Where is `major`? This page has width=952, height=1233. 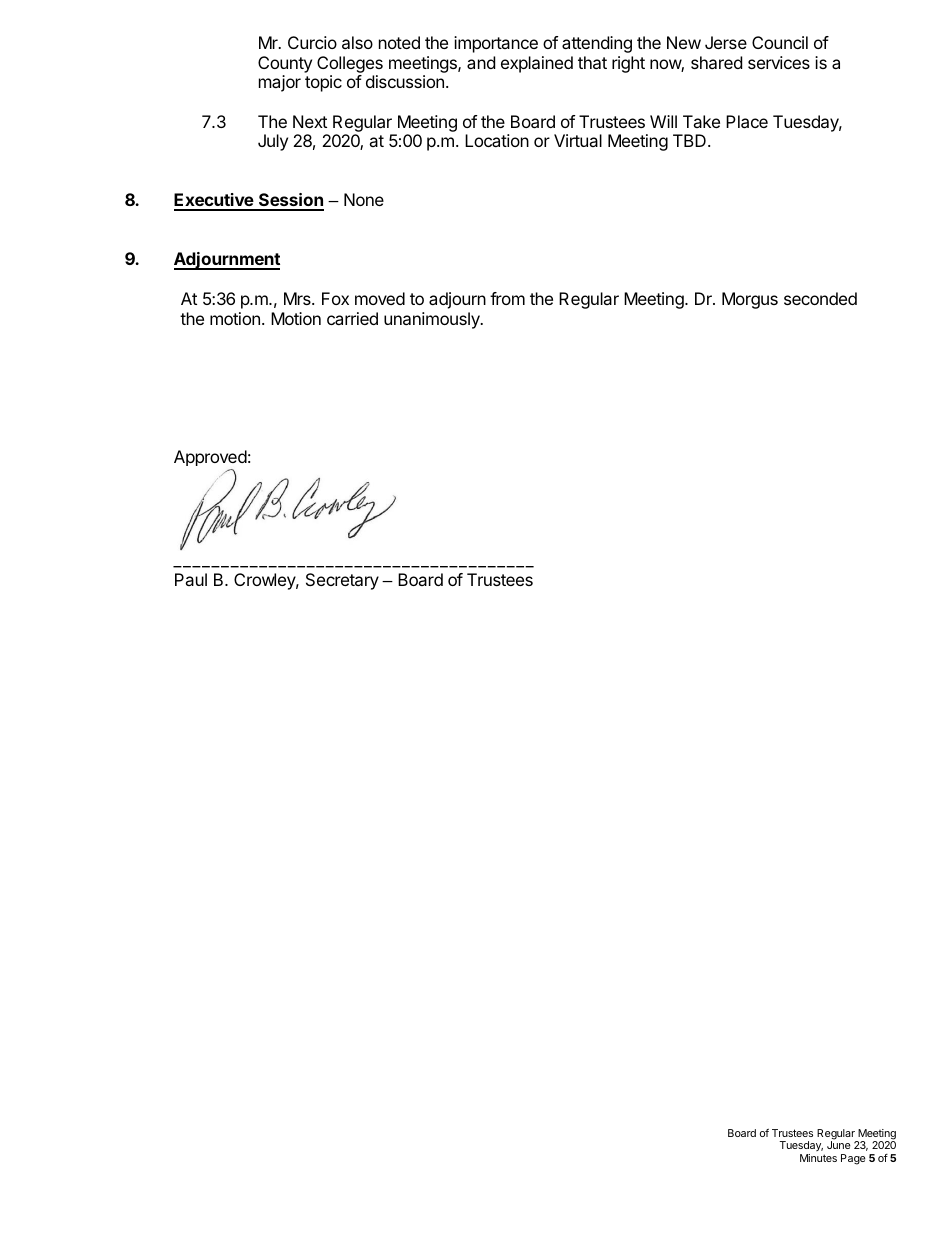
major is located at coordinates (280, 83).
